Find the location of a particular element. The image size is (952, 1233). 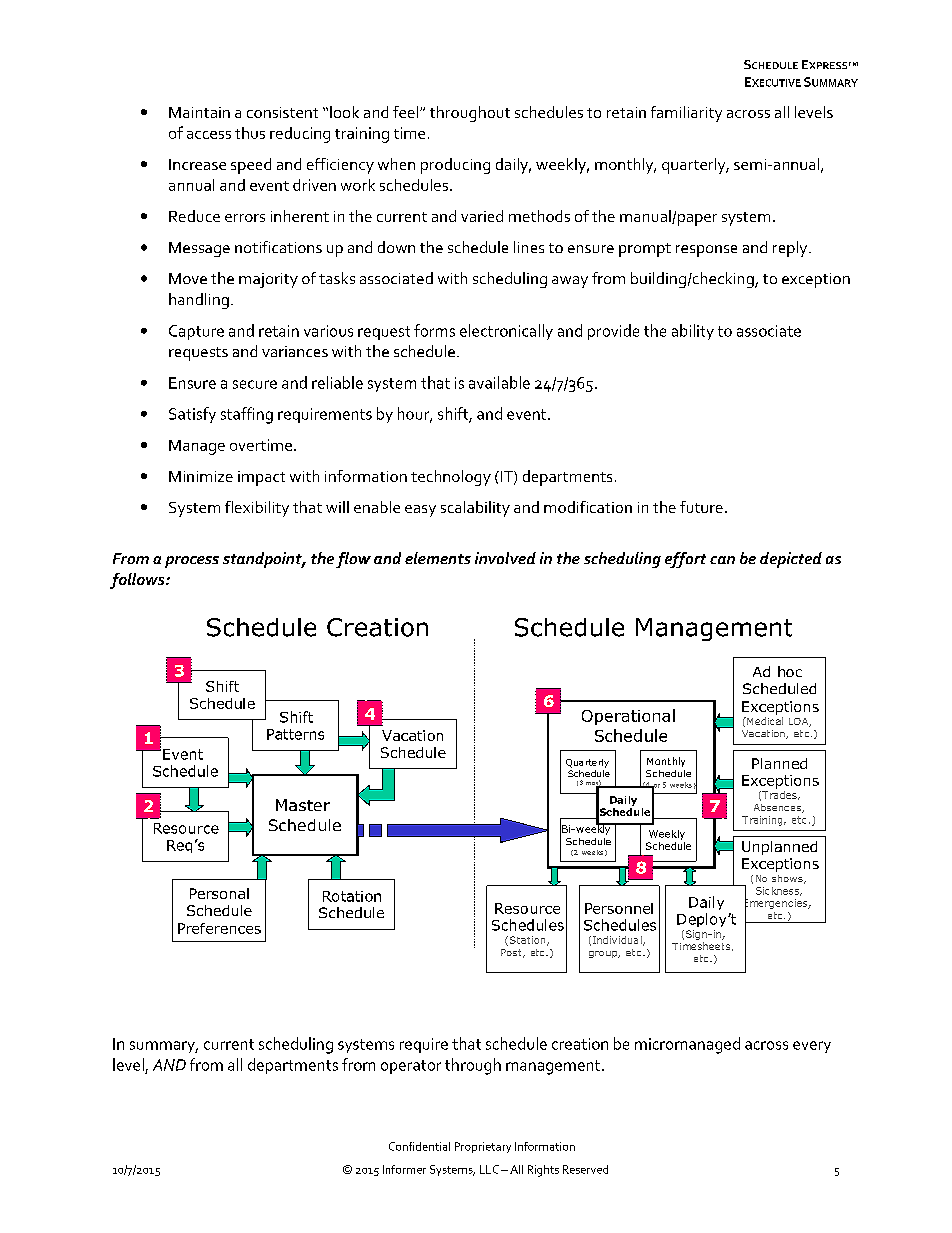

familiarity is located at coordinates (686, 114).
